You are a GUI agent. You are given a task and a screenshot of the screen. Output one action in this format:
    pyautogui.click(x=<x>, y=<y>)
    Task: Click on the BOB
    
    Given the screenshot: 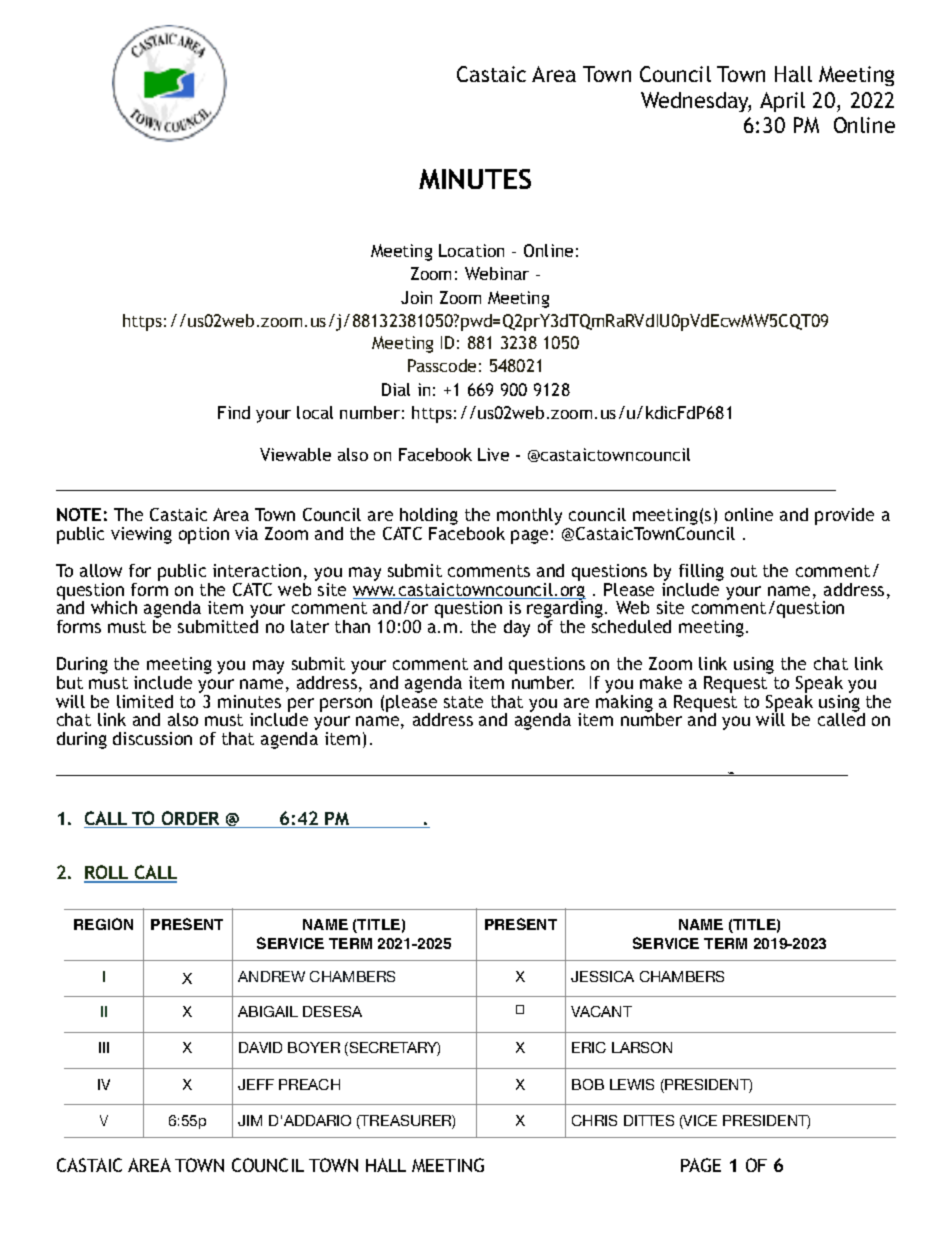 What is the action you would take?
    pyautogui.click(x=588, y=1084)
